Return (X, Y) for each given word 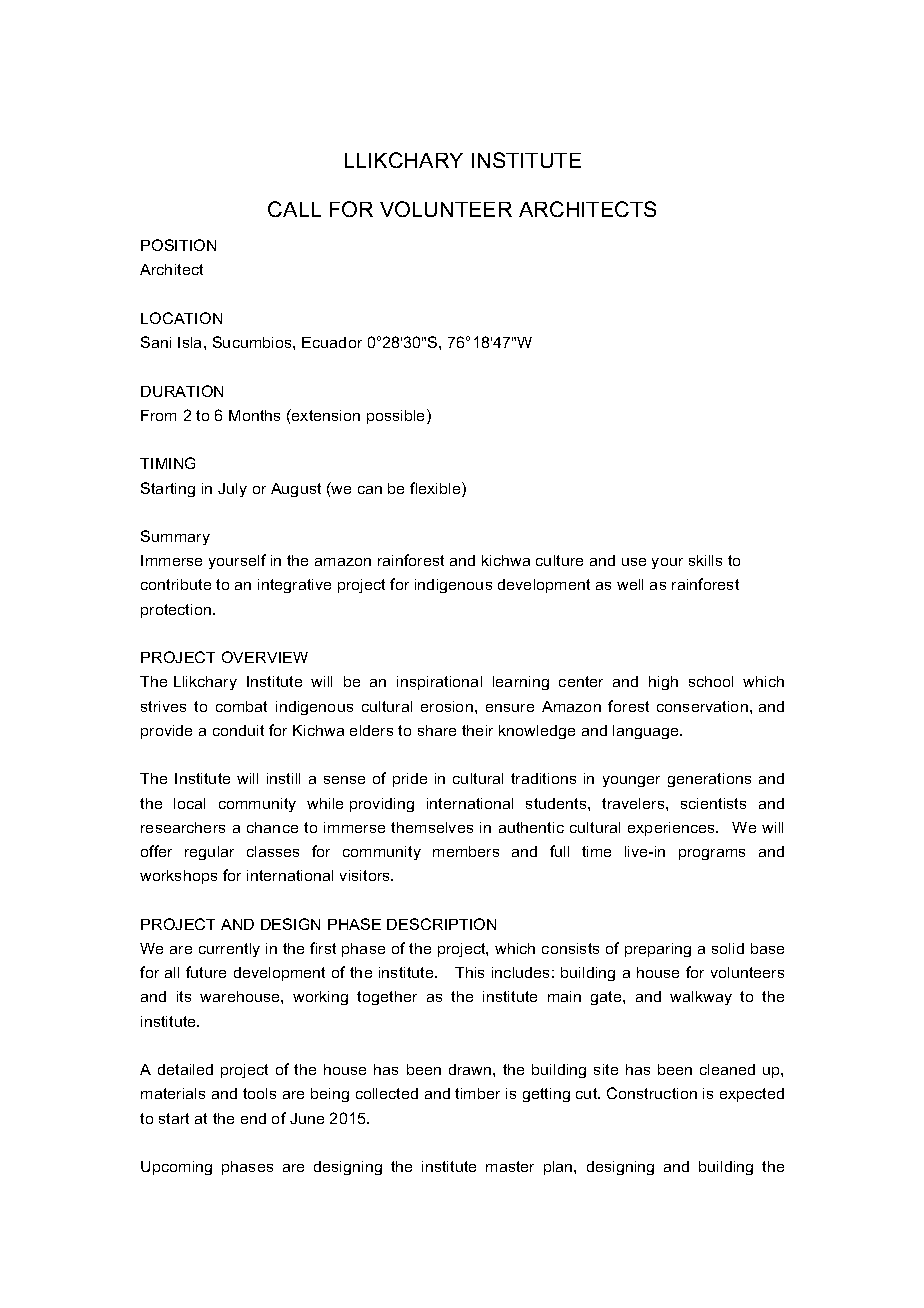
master (510, 1166)
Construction (652, 1093)
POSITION (178, 245)
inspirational (439, 683)
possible (397, 416)
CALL (294, 209)
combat (241, 706)
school (711, 681)
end (253, 1118)
